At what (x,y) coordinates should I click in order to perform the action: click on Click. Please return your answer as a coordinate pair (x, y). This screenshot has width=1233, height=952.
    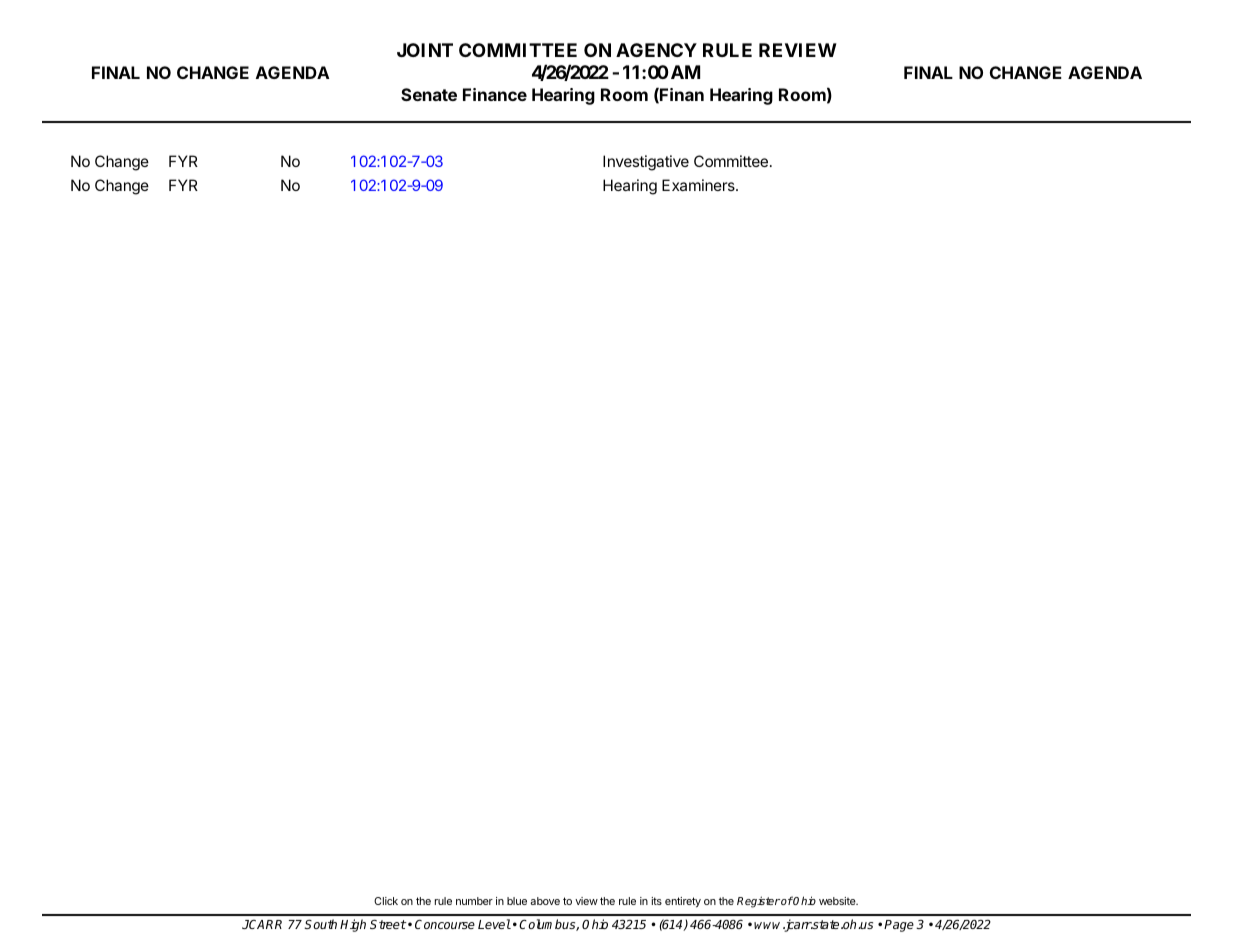
    Looking at the image, I should click on (386, 901).
